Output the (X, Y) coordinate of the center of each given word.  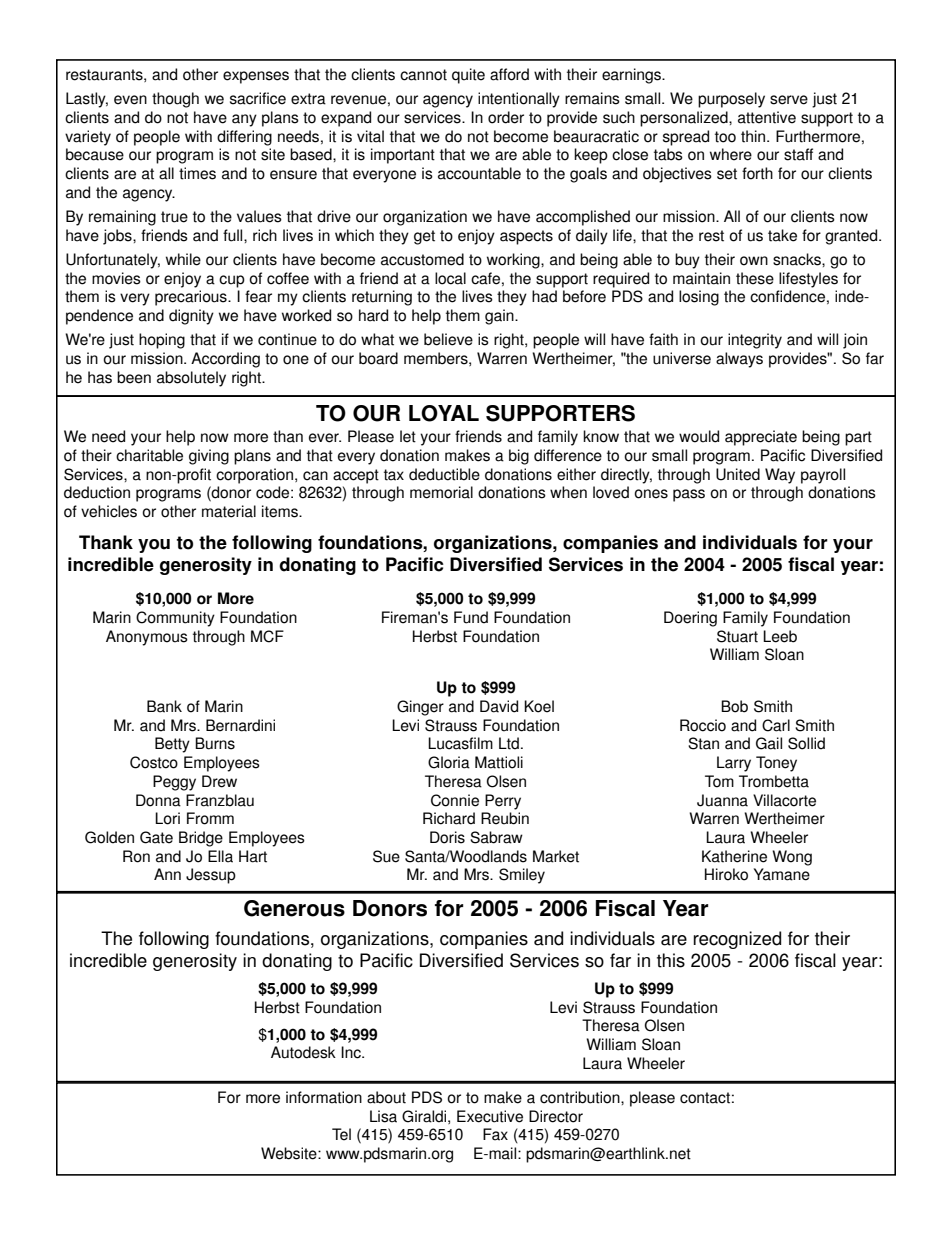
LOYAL (444, 413)
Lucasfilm (460, 743)
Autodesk (303, 1052)
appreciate (761, 438)
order (506, 117)
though (175, 100)
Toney (776, 764)
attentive (767, 117)
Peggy (174, 783)
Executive (490, 1116)
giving (209, 457)
